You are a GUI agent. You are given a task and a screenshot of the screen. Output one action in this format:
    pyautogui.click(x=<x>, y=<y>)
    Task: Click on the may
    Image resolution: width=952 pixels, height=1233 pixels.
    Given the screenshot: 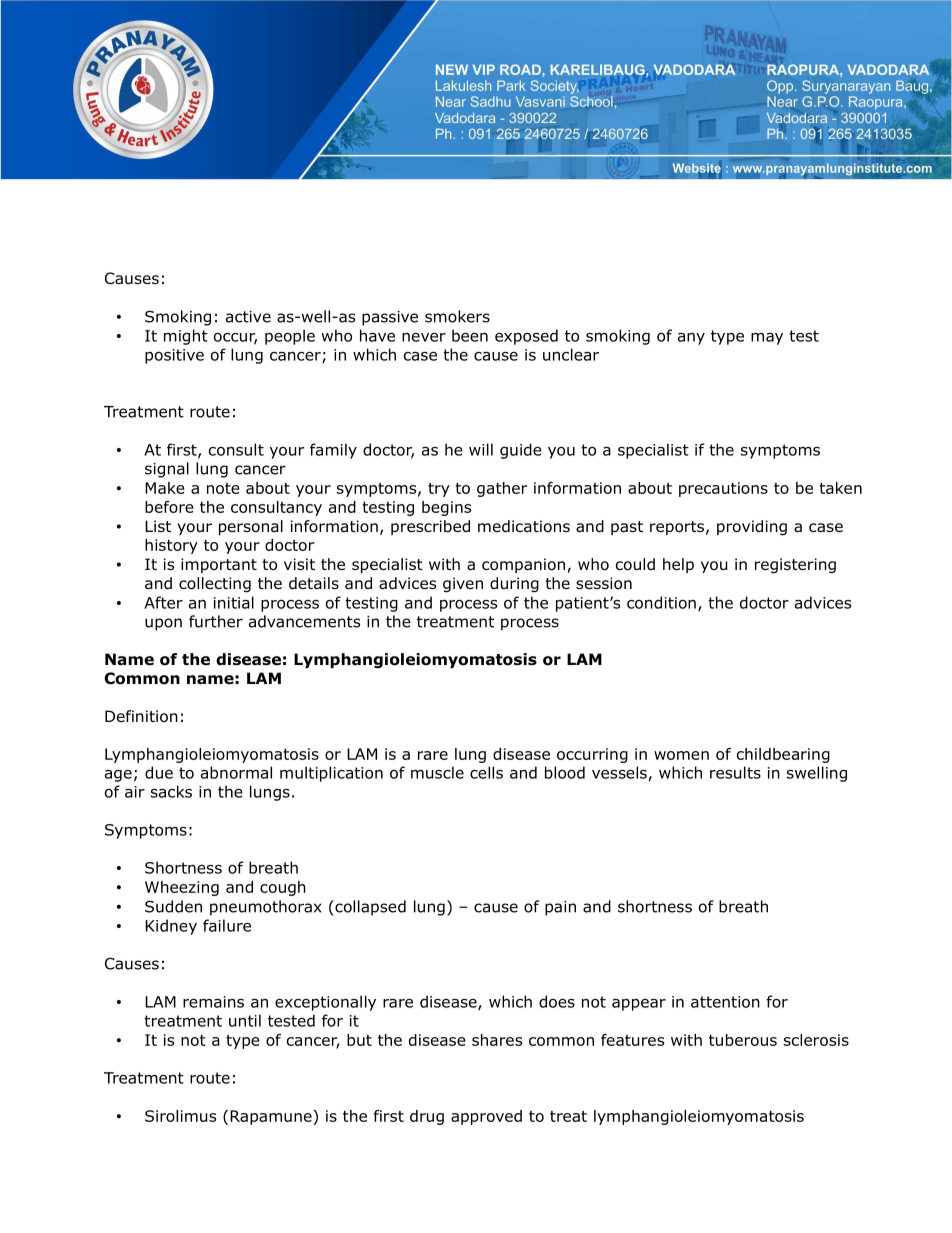 What is the action you would take?
    pyautogui.click(x=767, y=339)
